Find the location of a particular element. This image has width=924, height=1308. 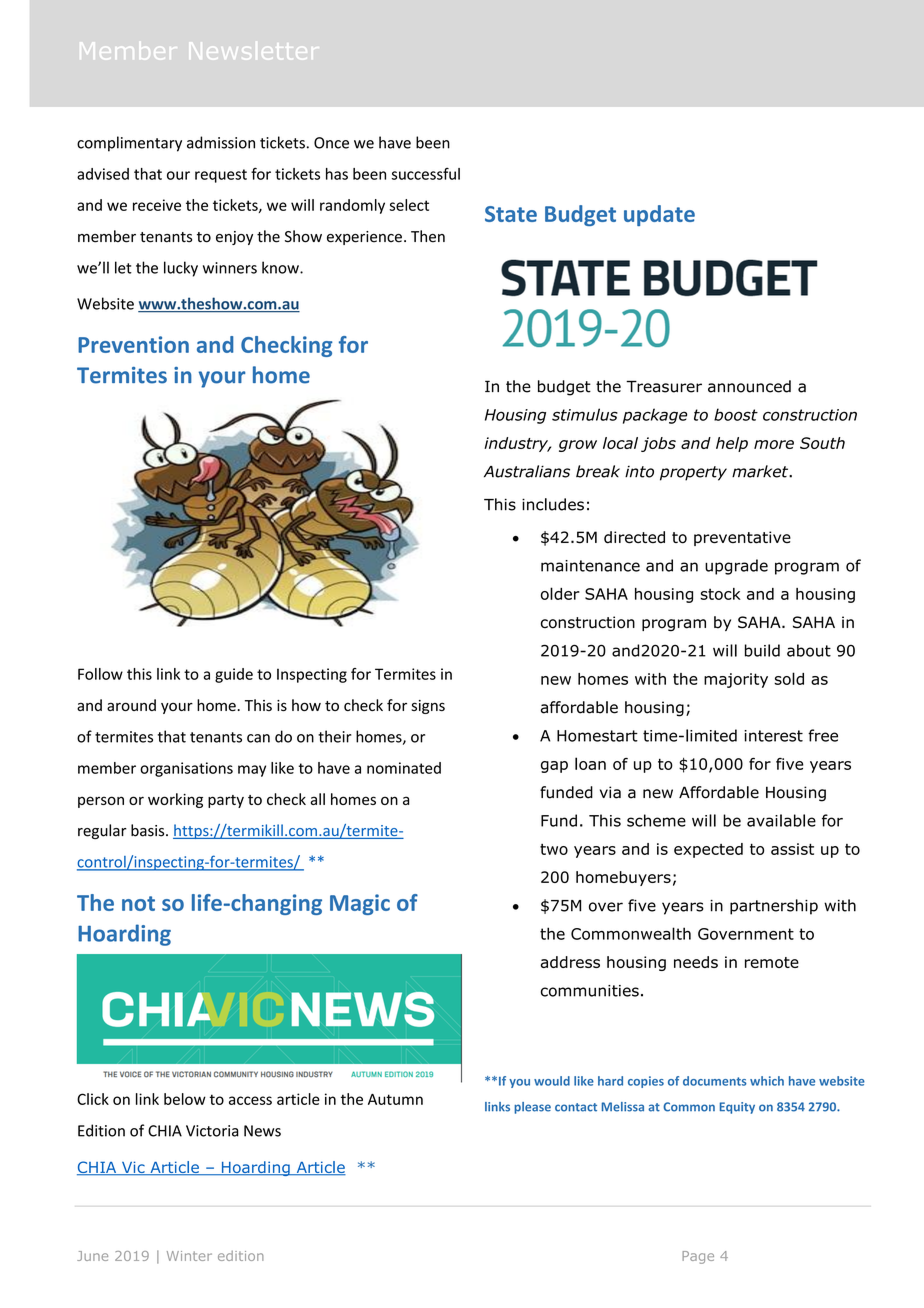

update is located at coordinates (659, 215).
